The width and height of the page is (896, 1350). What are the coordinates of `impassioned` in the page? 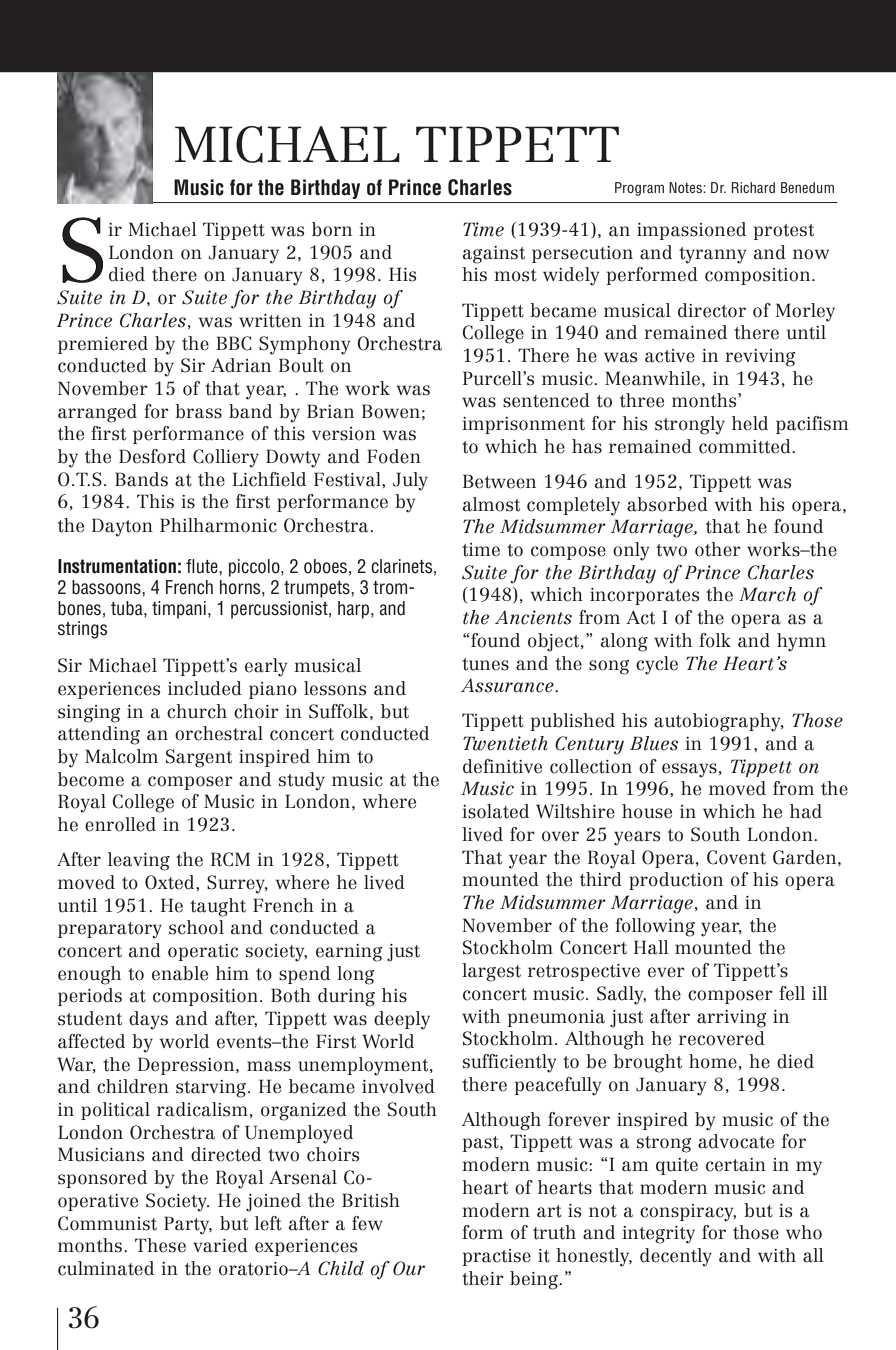 It's located at (691, 231).
